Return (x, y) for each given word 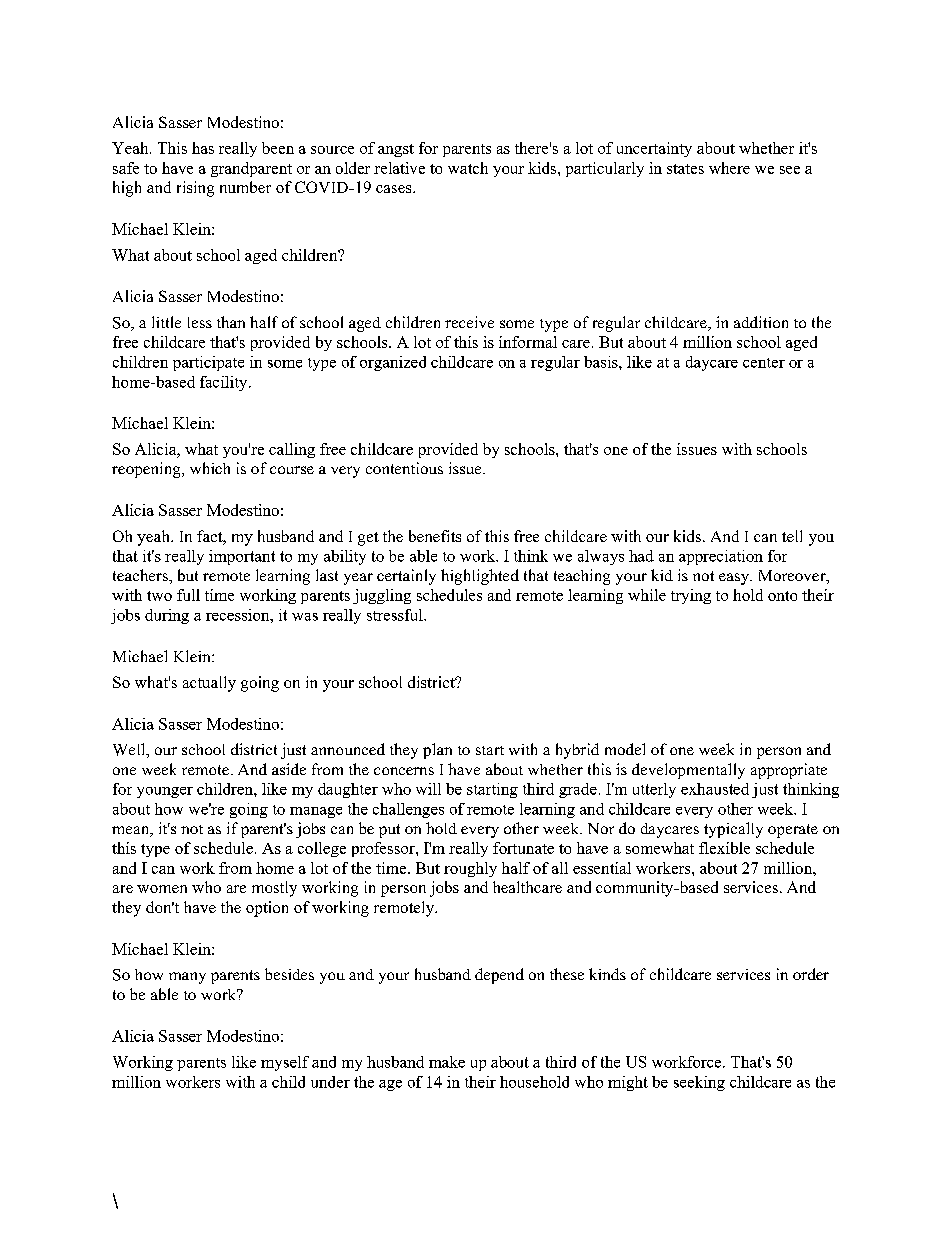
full (188, 595)
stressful (396, 615)
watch (468, 168)
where (729, 168)
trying (691, 596)
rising (195, 189)
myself (285, 1063)
